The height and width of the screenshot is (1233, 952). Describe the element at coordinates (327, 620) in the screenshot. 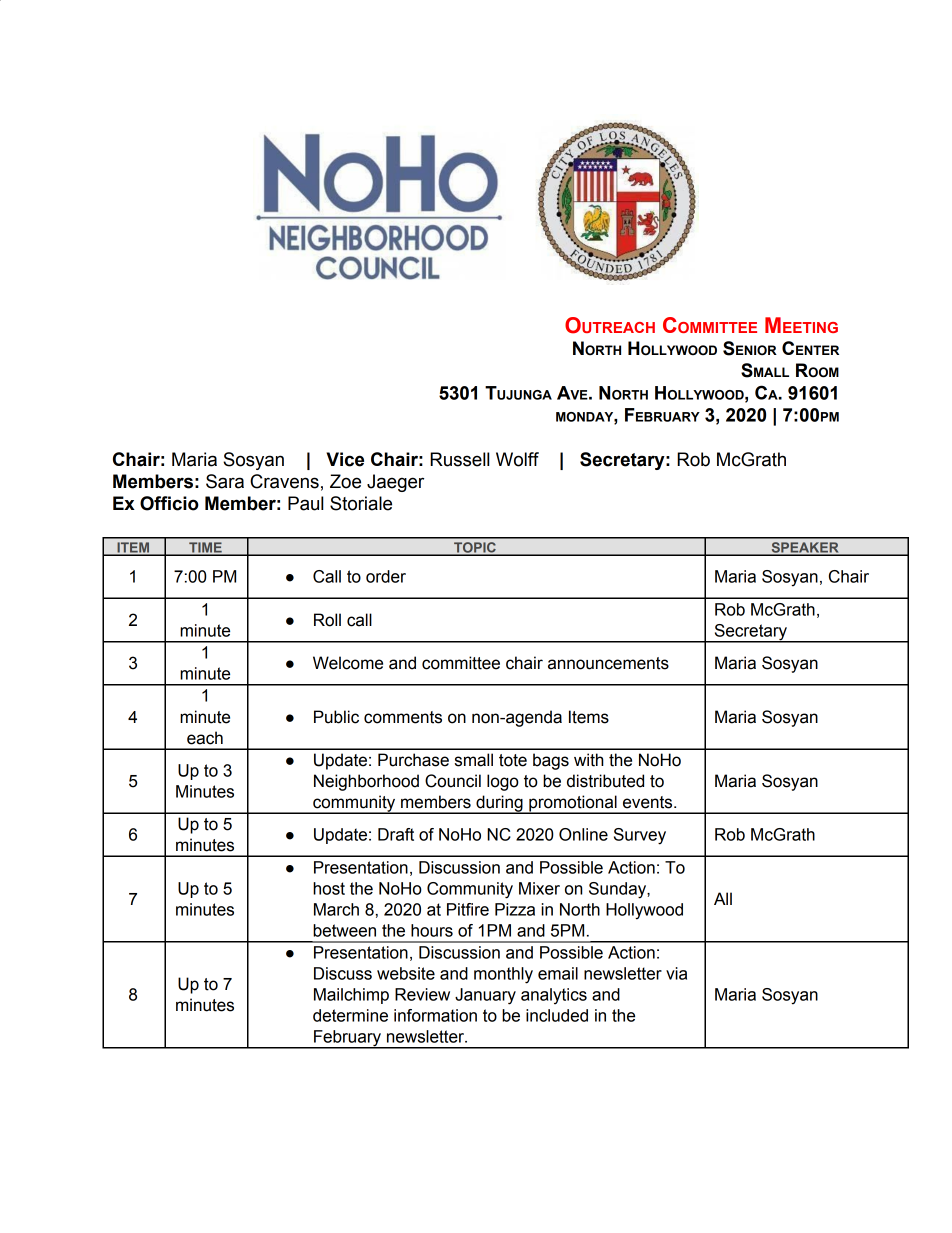

I see `Roll` at that location.
